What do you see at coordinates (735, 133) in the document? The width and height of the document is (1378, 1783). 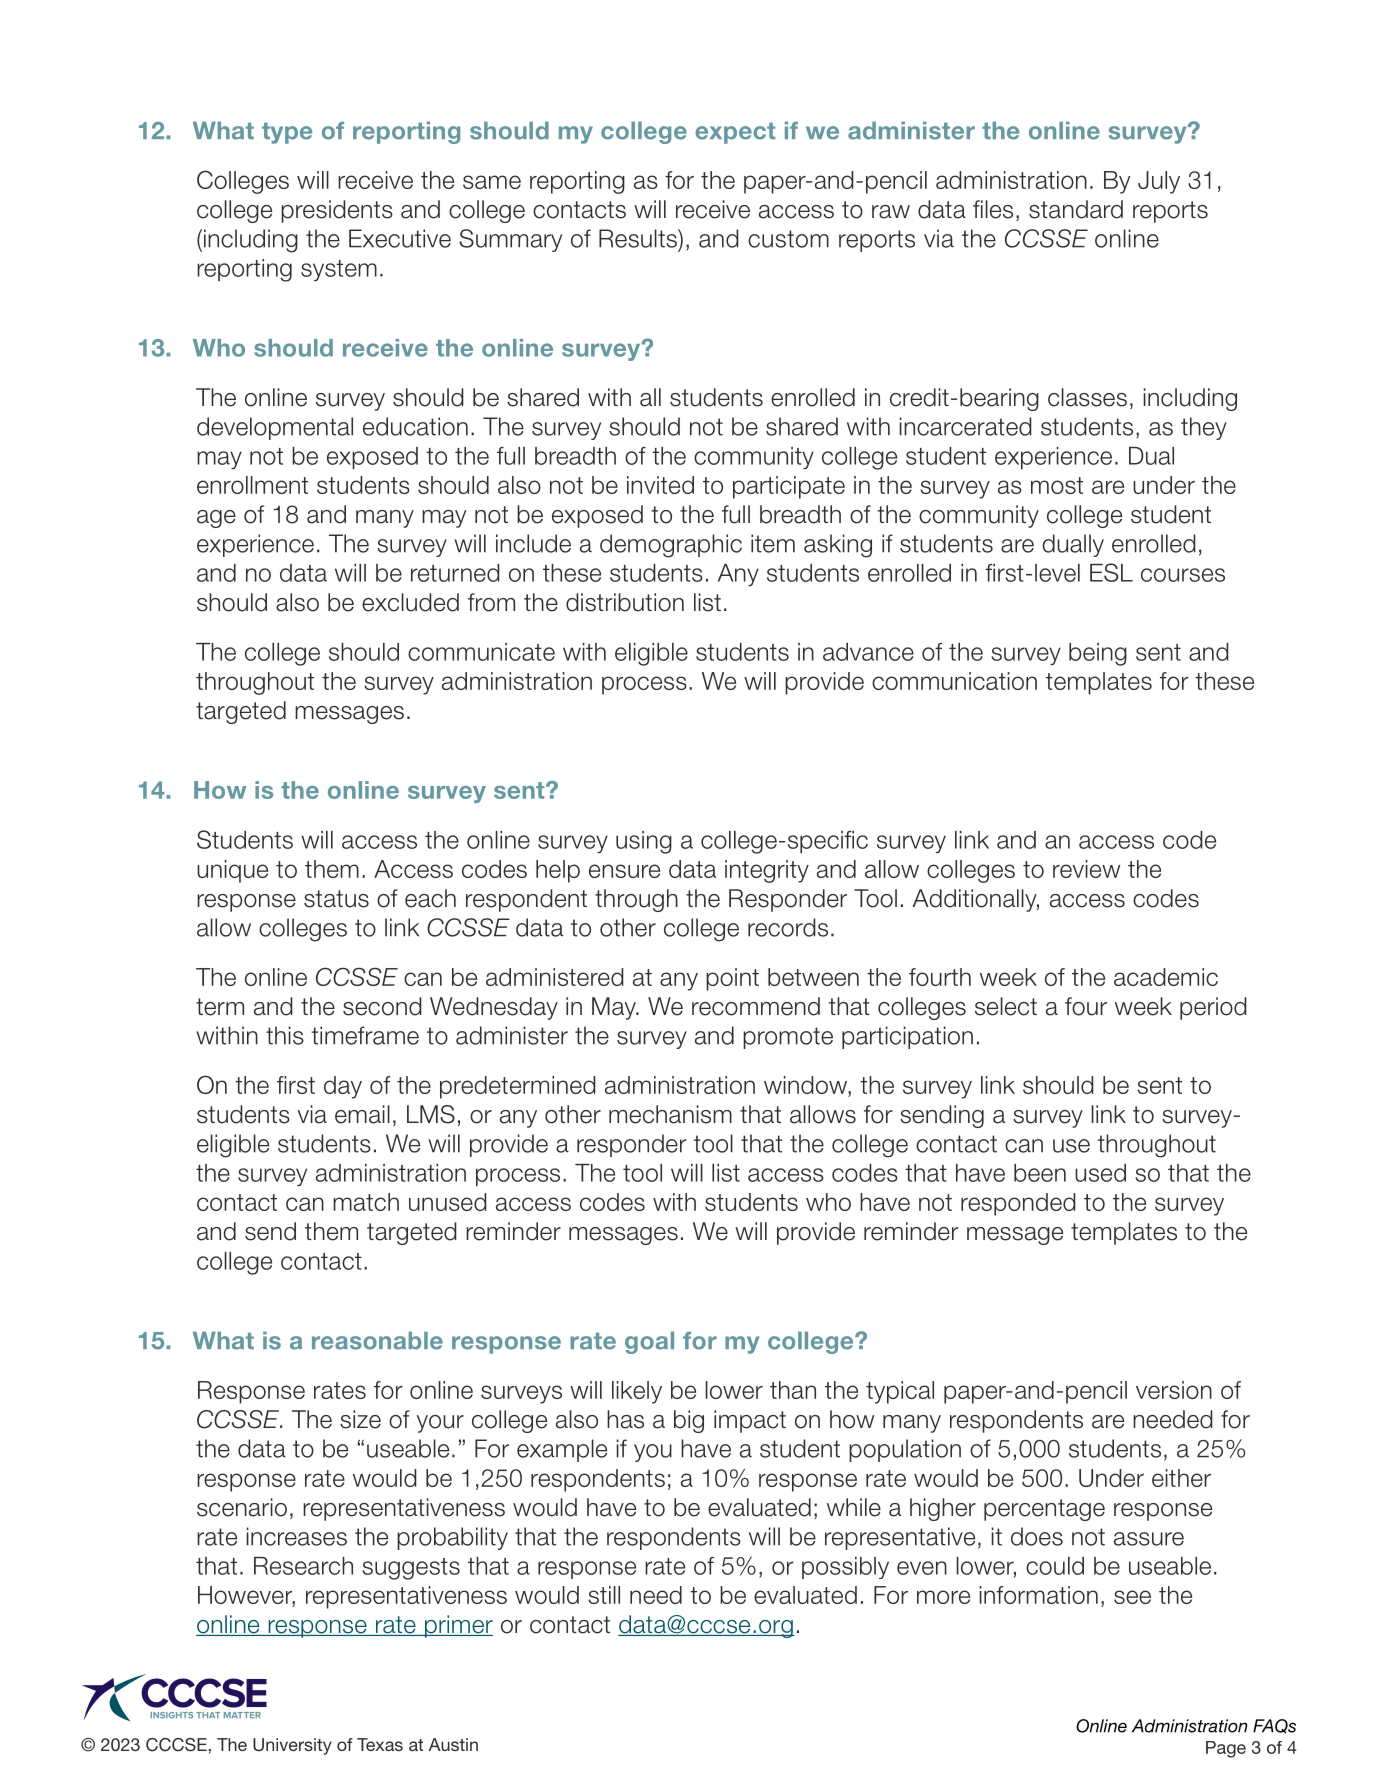 I see `expect` at bounding box center [735, 133].
